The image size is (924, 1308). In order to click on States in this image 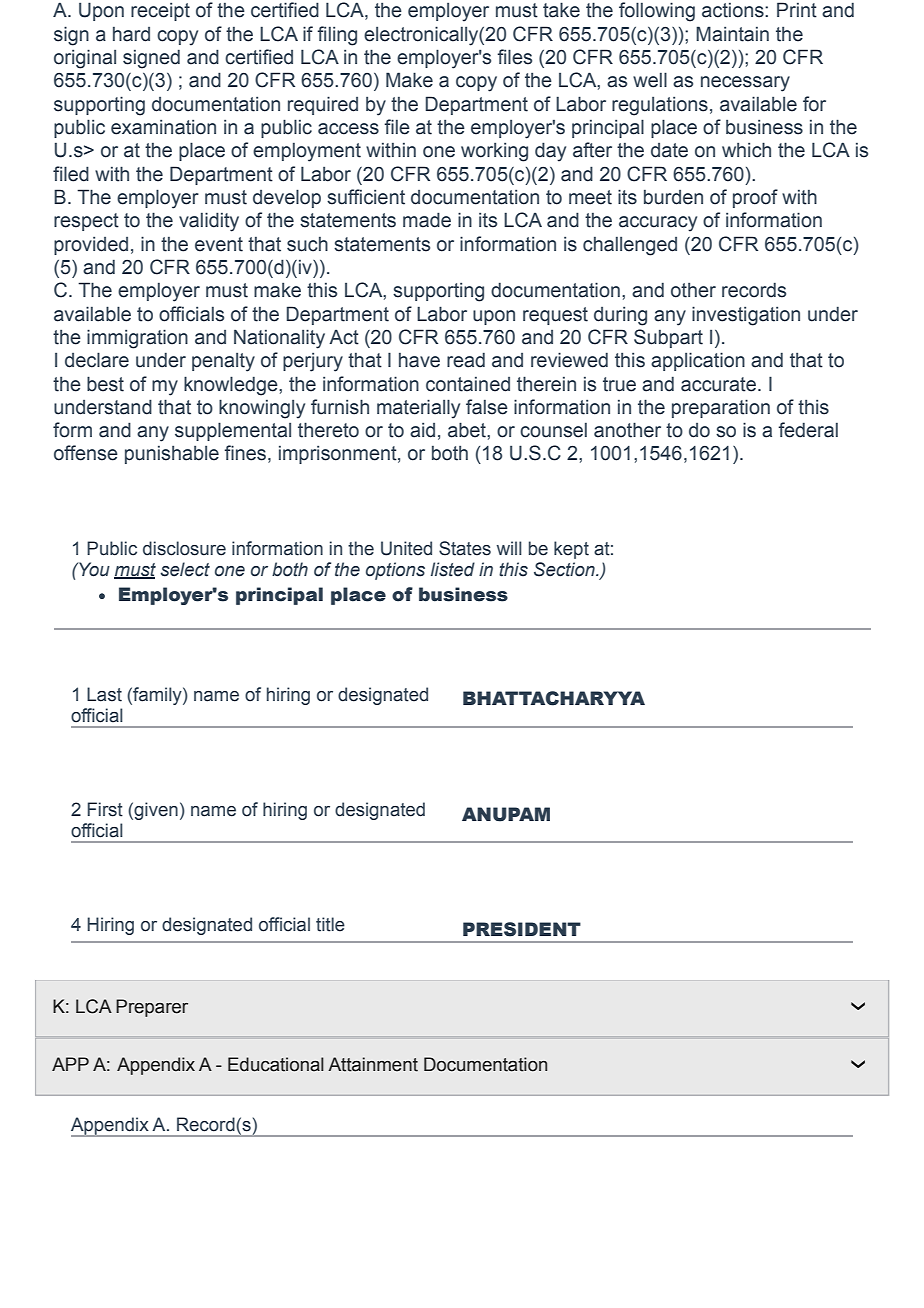, I will do `click(465, 548)`.
